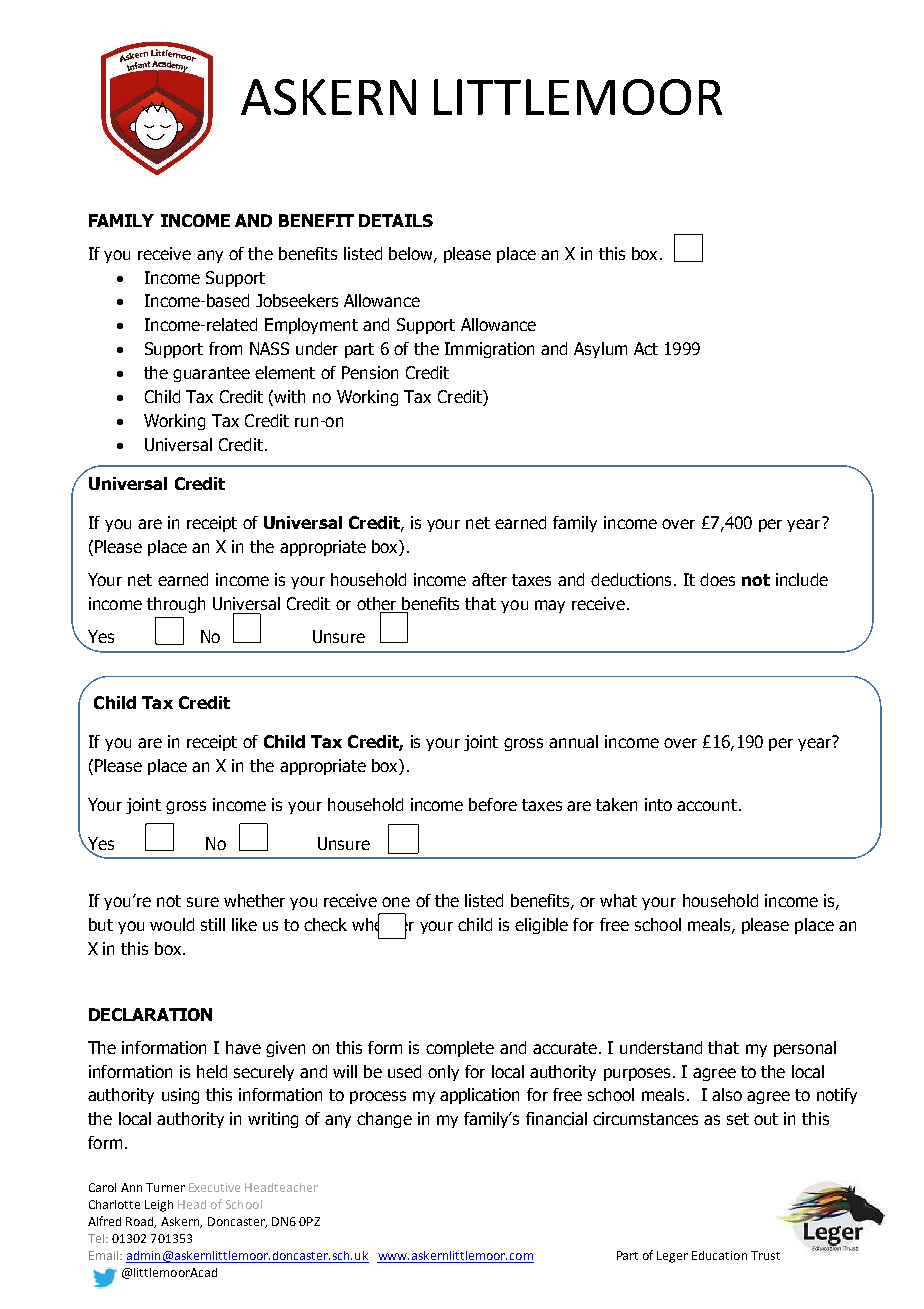 The image size is (924, 1309). Describe the element at coordinates (646, 348) in the document. I see `Act` at that location.
